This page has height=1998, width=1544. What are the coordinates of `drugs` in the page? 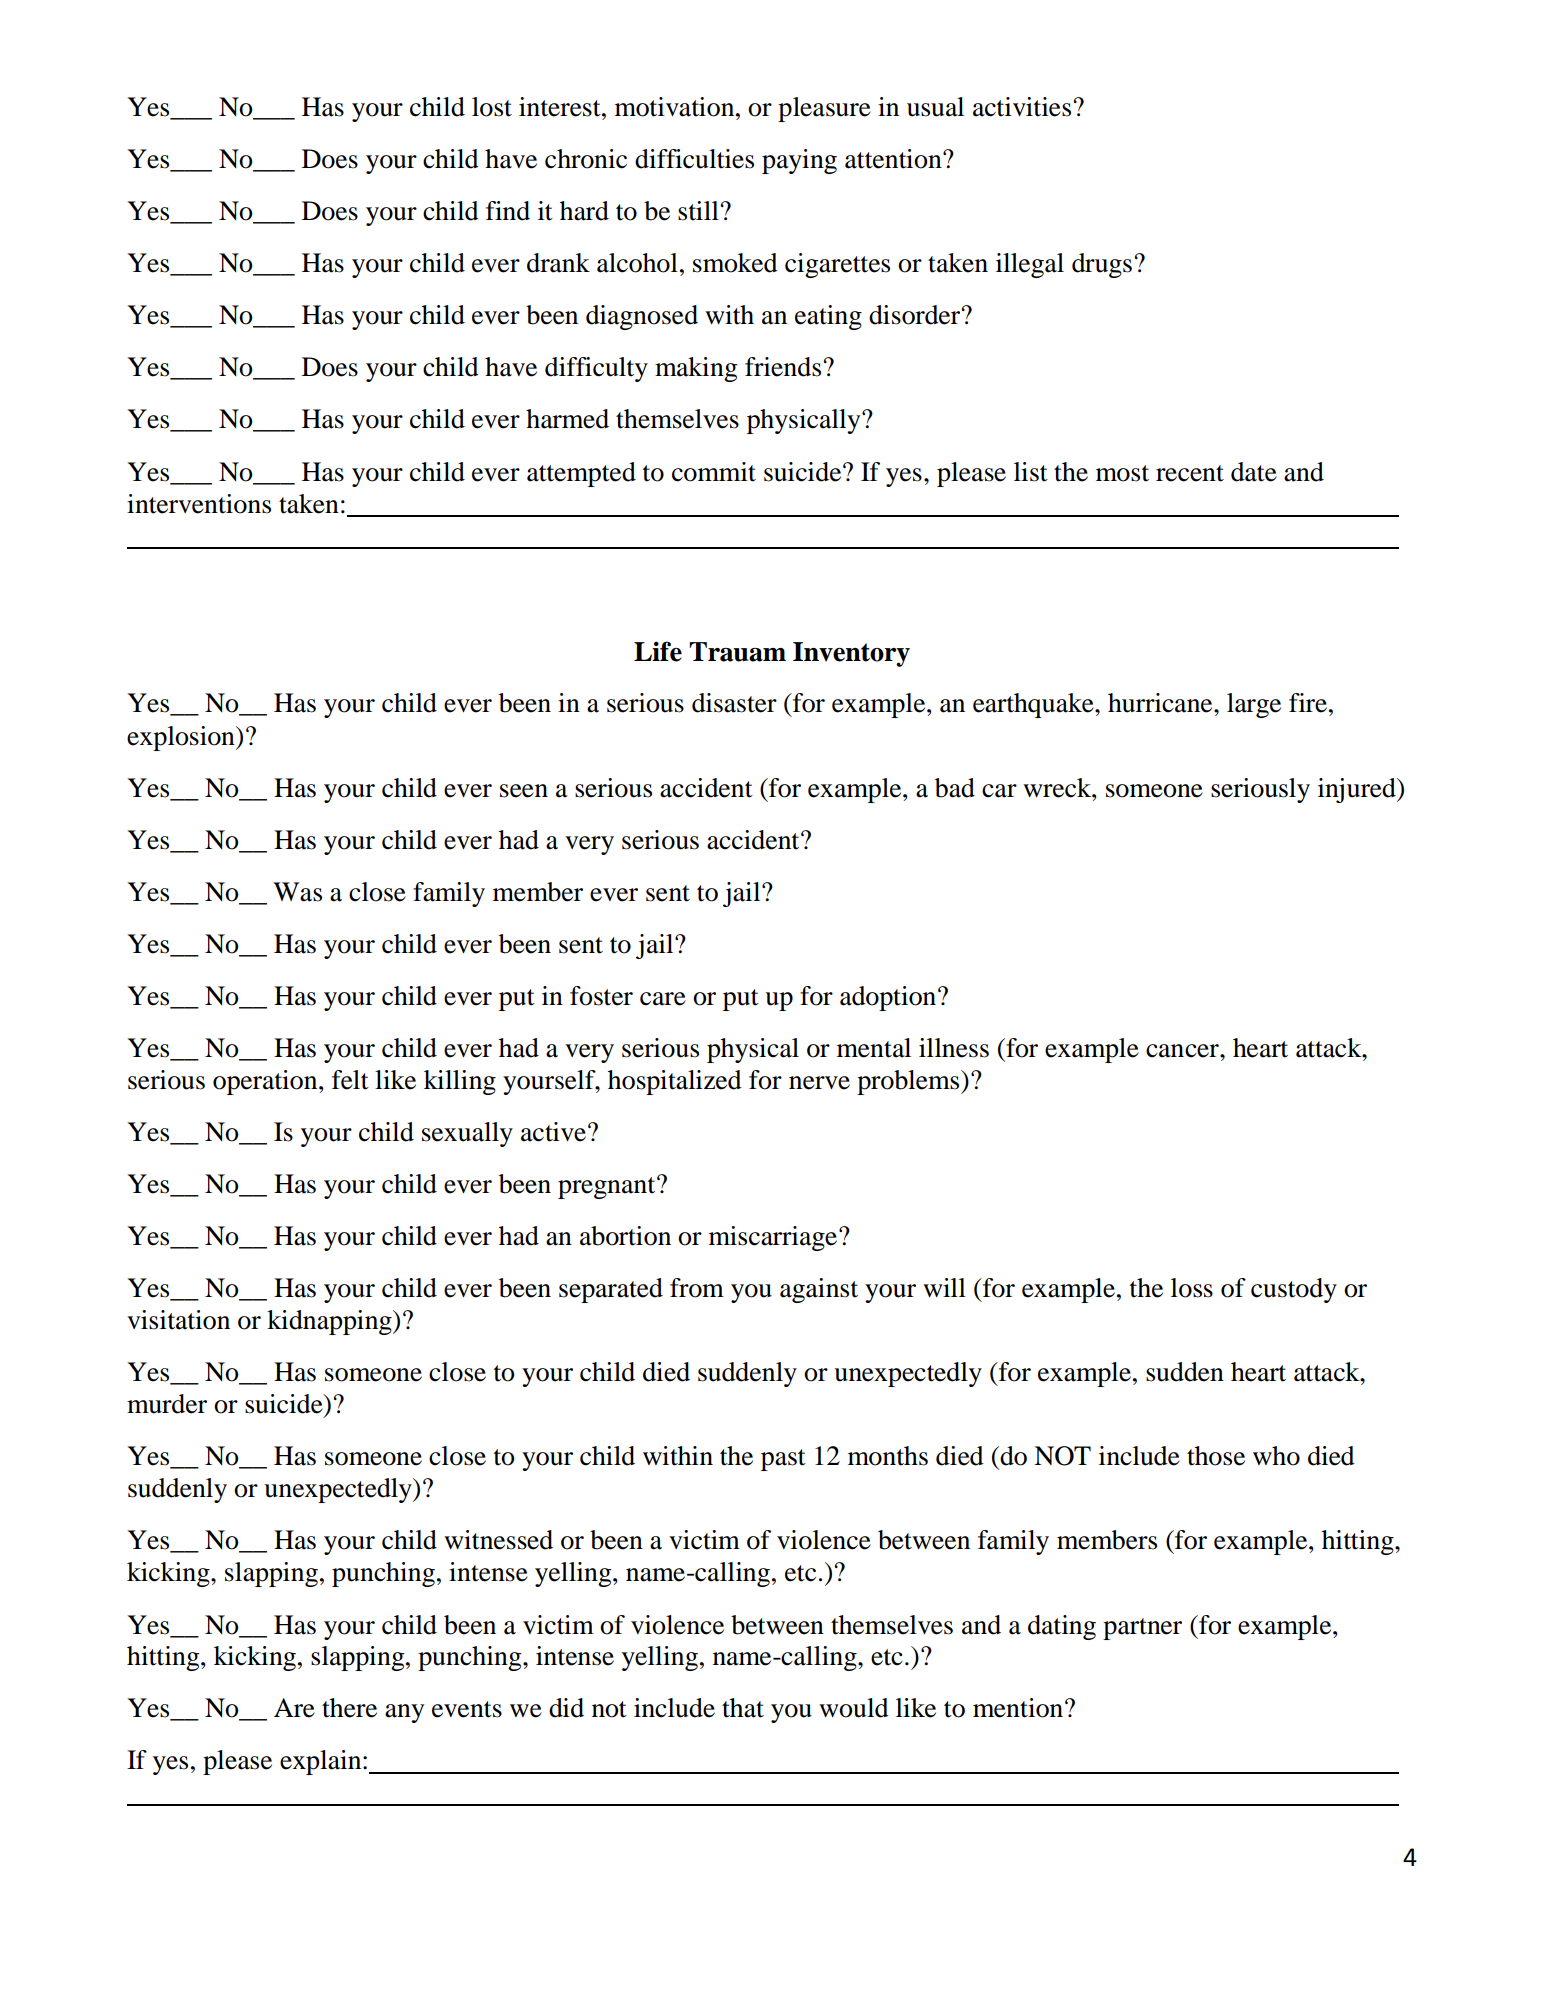 It's located at (1102, 265).
